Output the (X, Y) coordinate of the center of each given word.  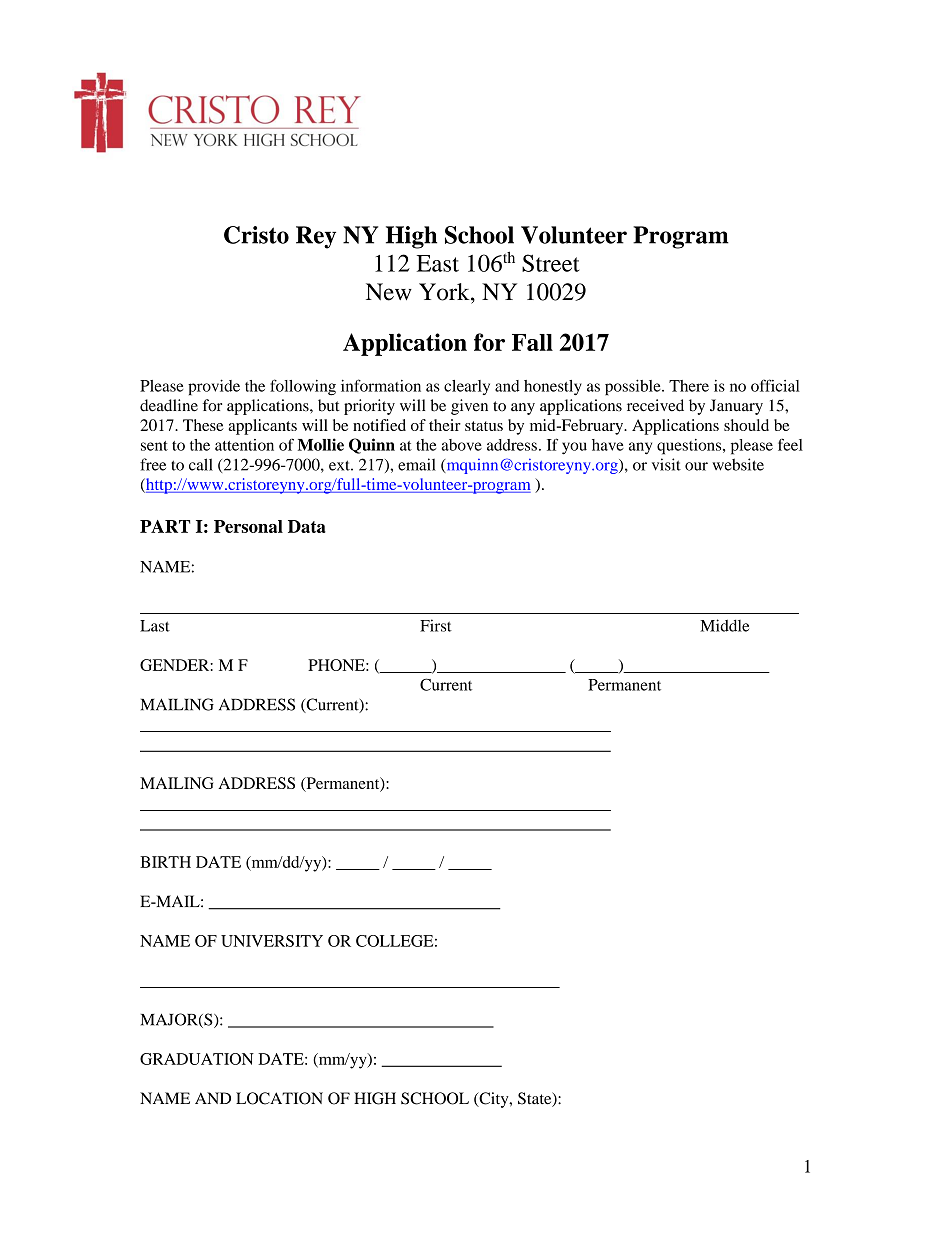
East (438, 263)
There (689, 386)
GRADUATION (197, 1059)
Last (155, 626)
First (436, 625)
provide (214, 387)
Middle (724, 625)
